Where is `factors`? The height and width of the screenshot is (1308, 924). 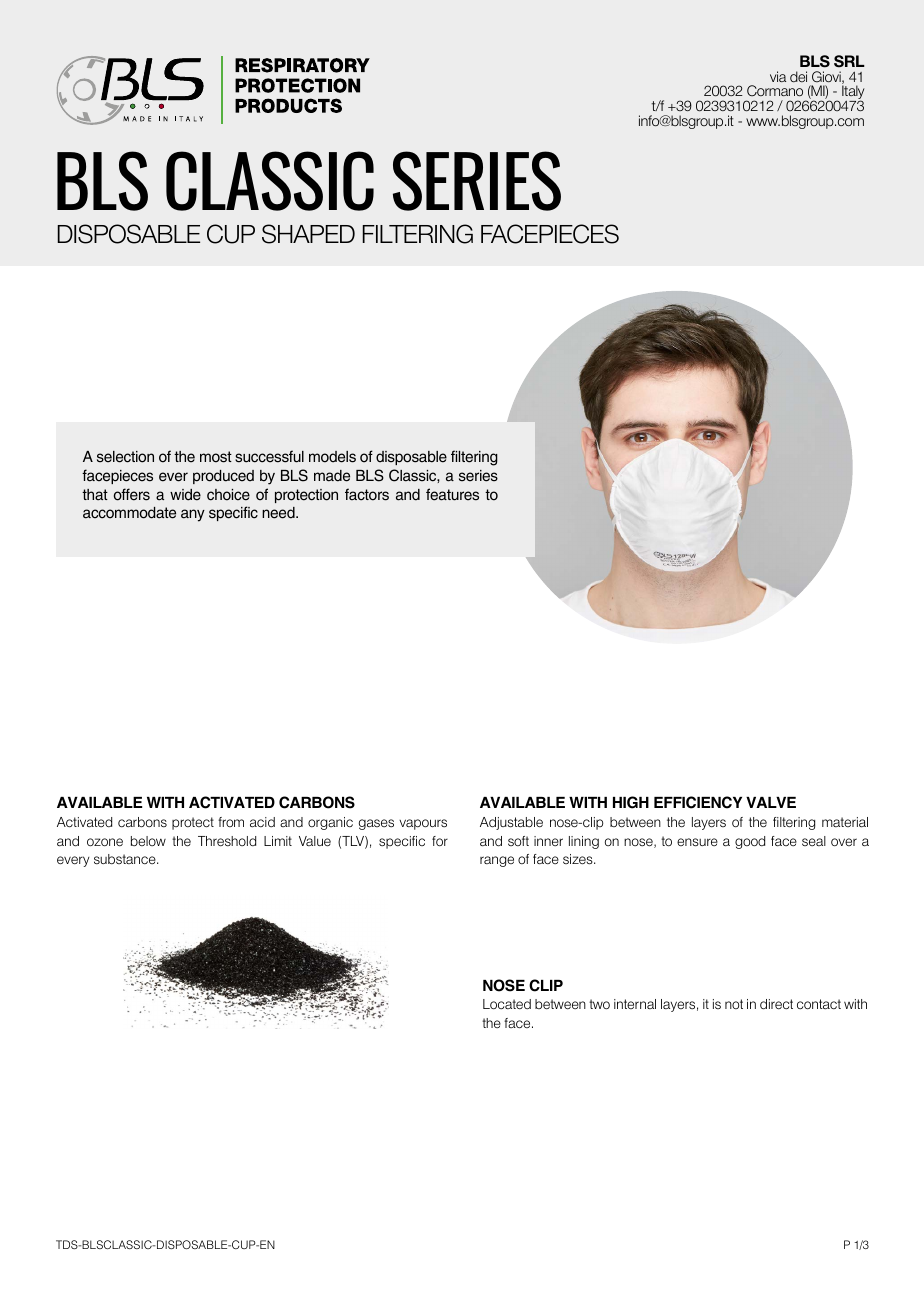
factors is located at coordinates (367, 494).
